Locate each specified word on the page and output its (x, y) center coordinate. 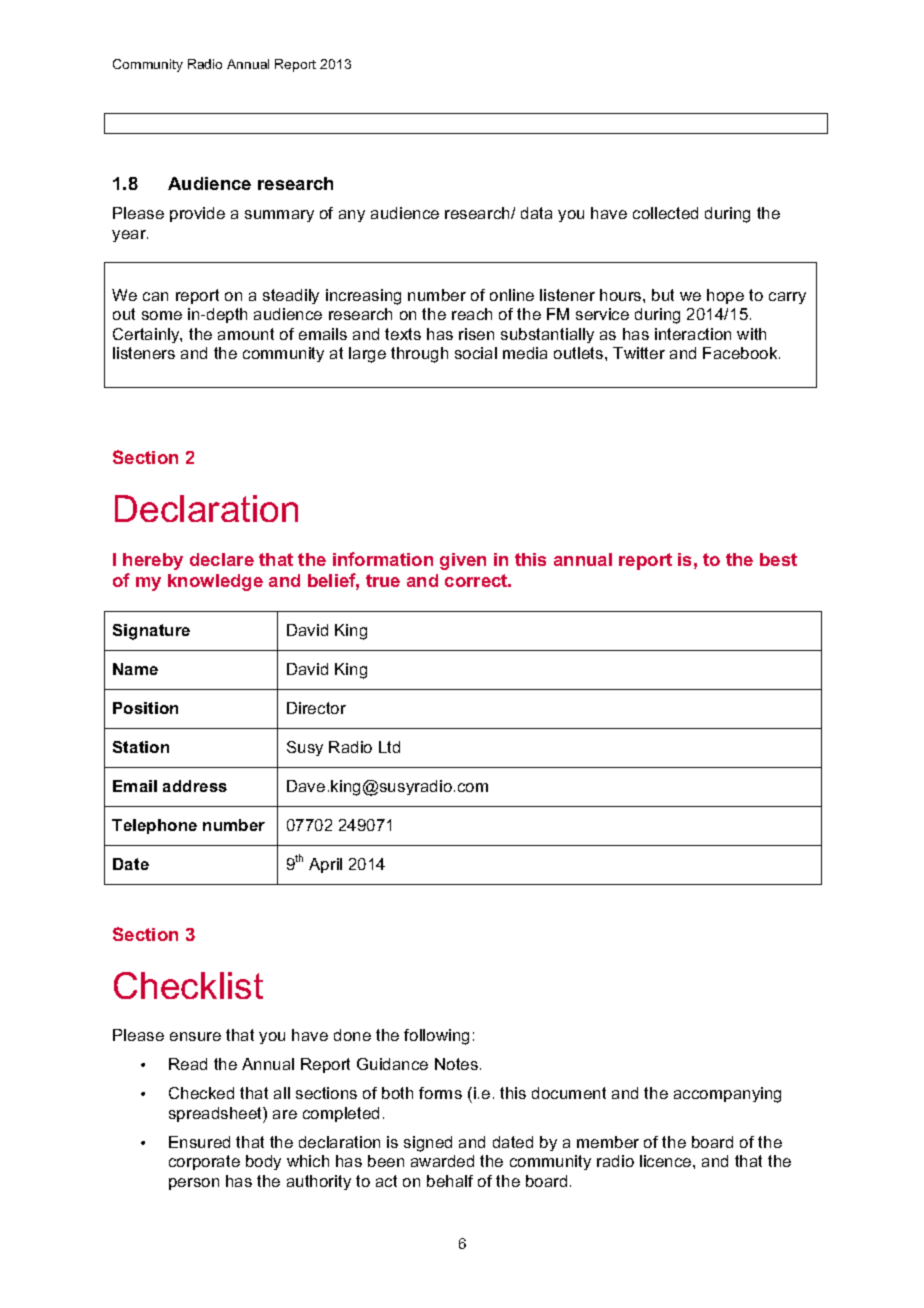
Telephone (154, 826)
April (325, 865)
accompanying (727, 1095)
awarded (442, 1161)
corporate (204, 1162)
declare (222, 559)
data (536, 213)
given (463, 561)
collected (665, 213)
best (778, 559)
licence (667, 1161)
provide (197, 214)
